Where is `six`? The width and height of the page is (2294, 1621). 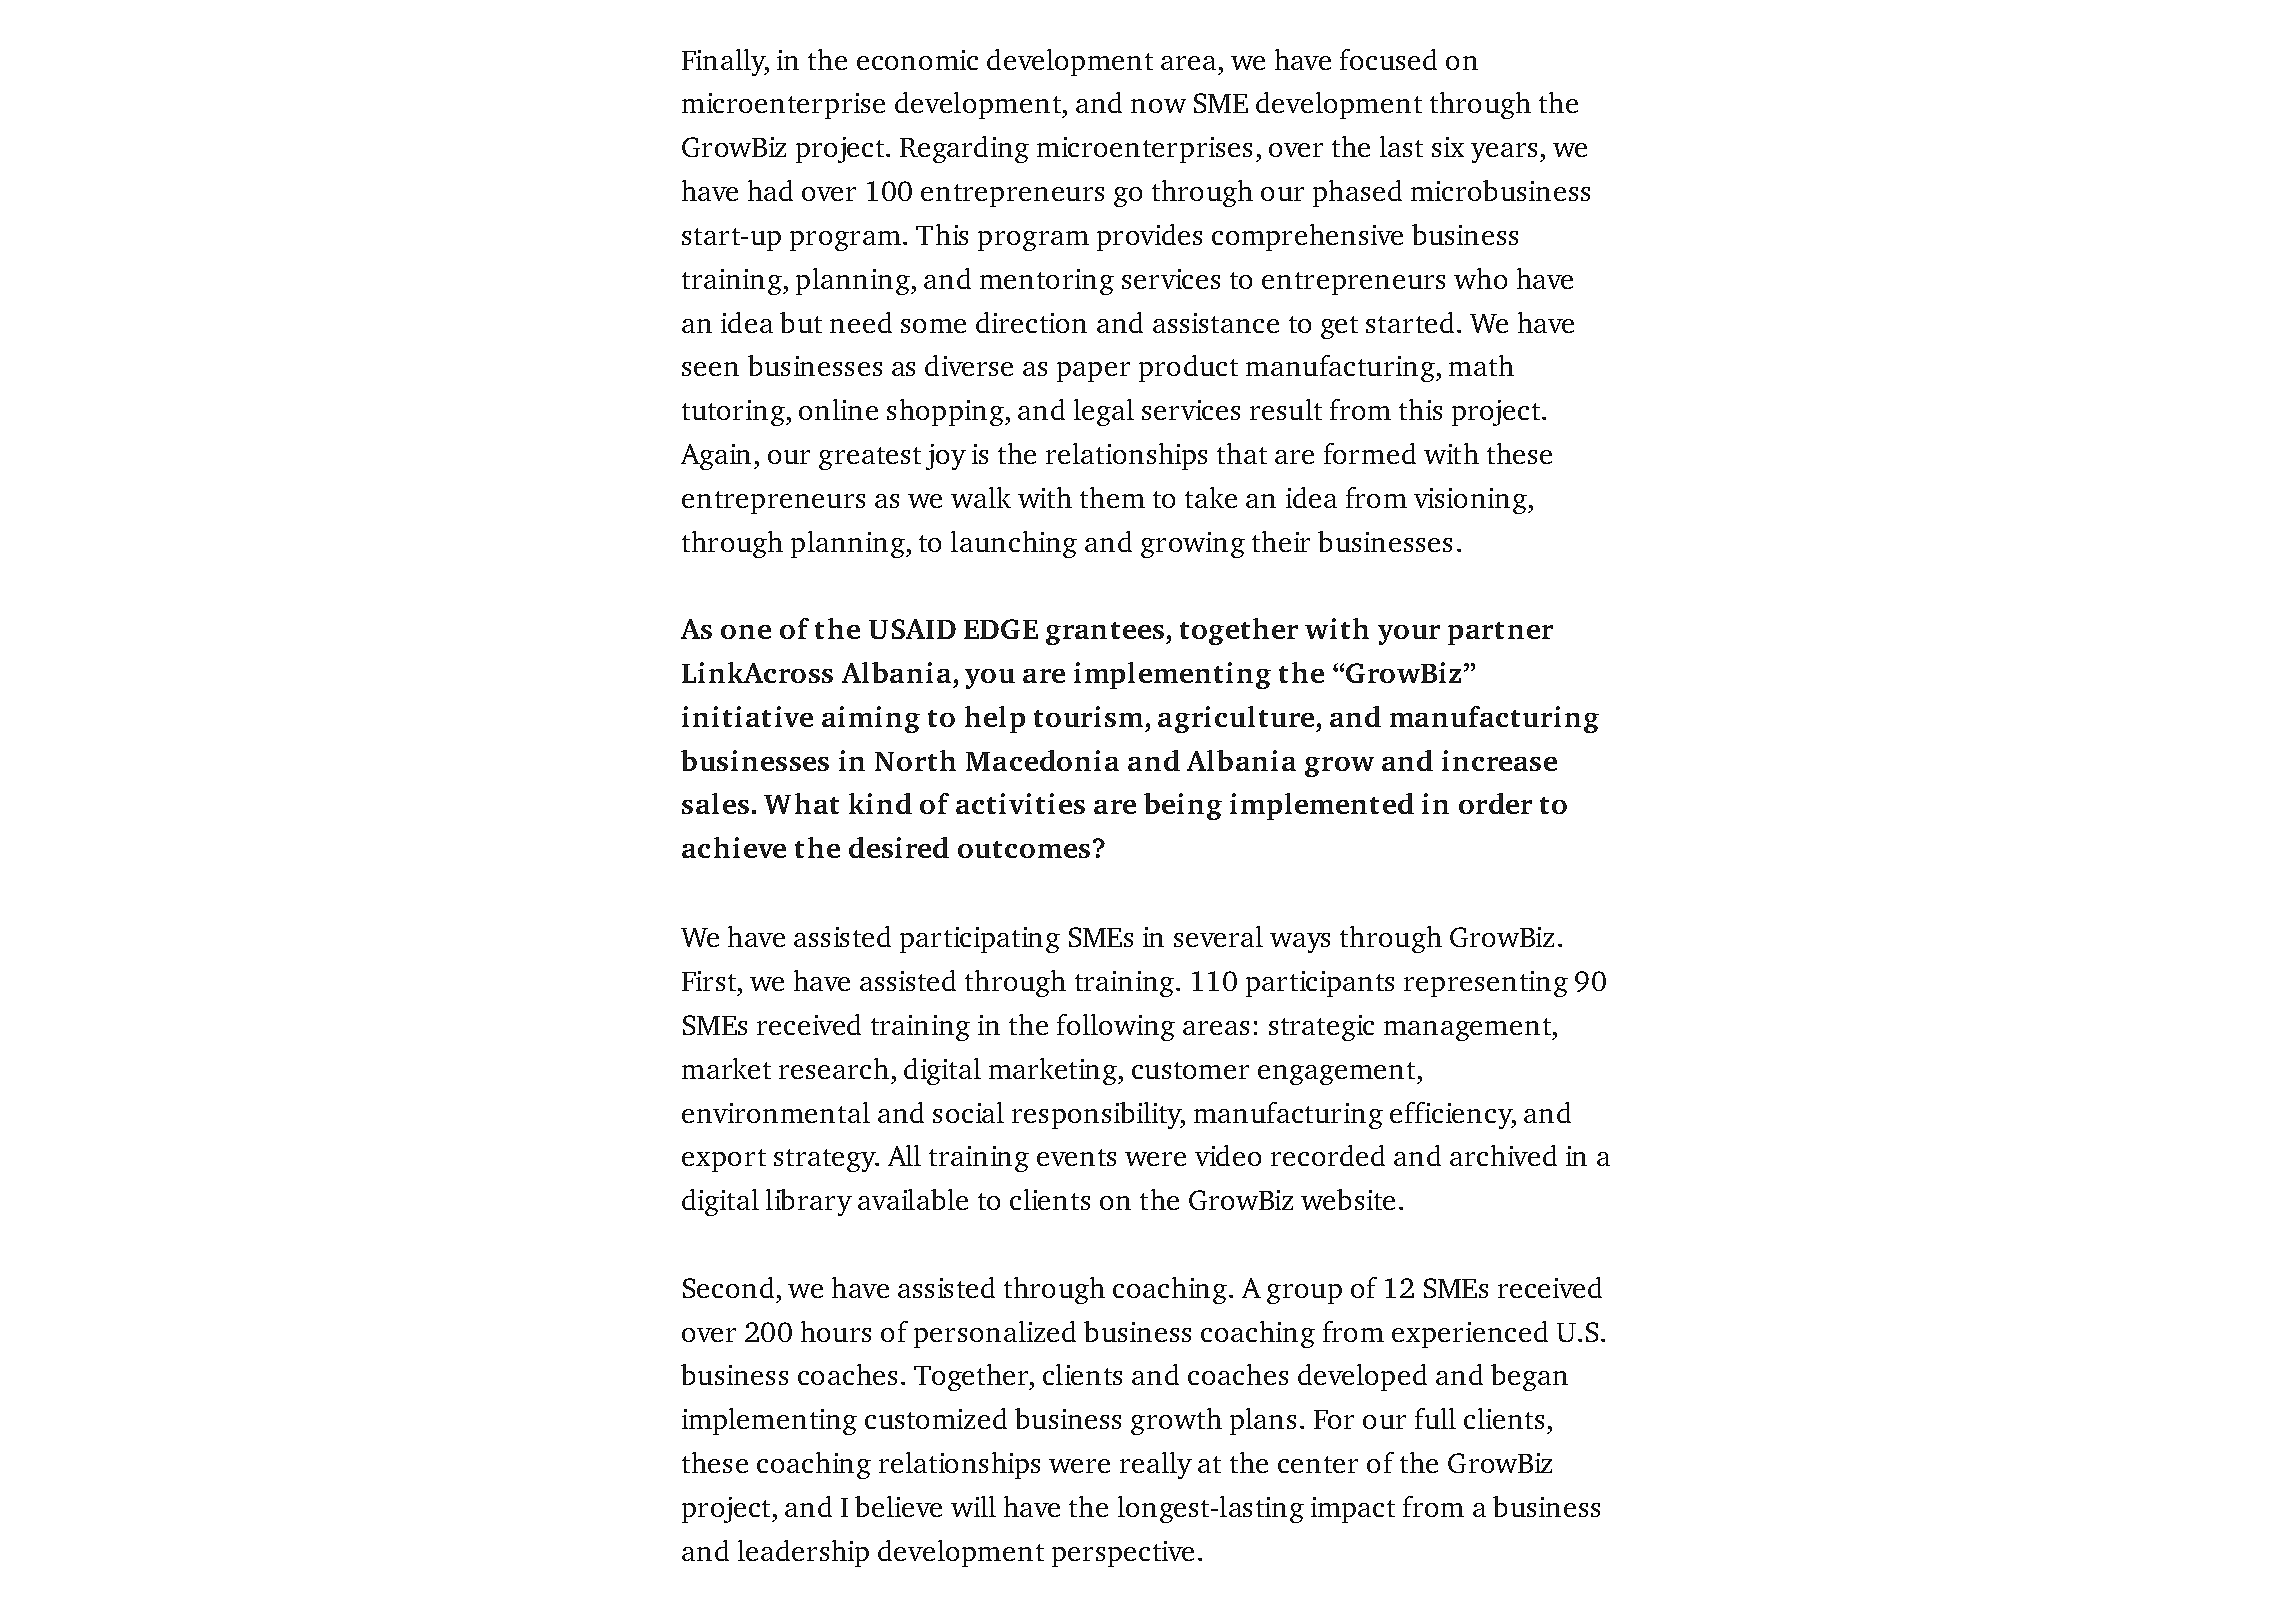 six is located at coordinates (1448, 147).
